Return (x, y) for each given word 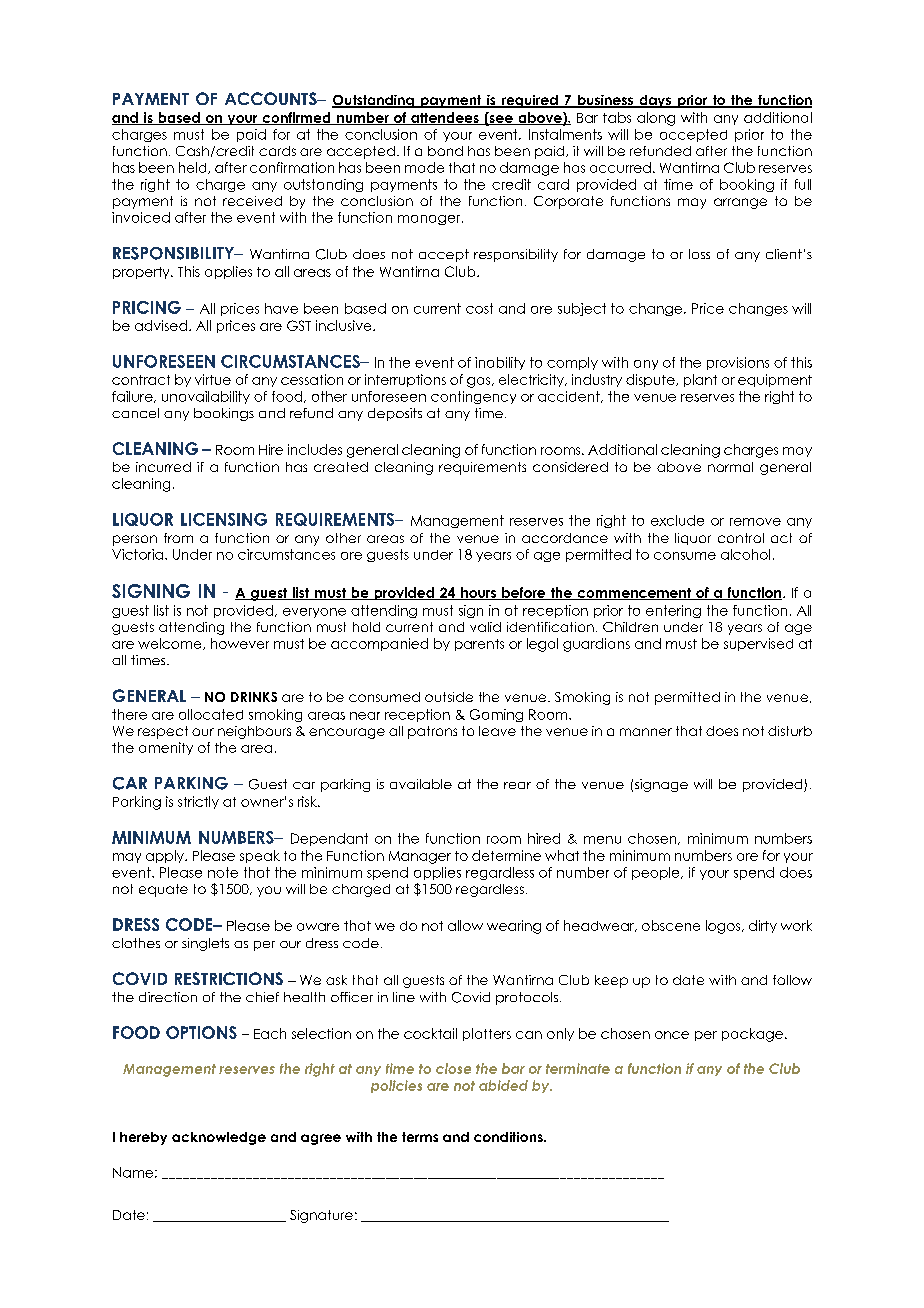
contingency (473, 397)
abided (503, 1085)
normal (730, 467)
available (421, 784)
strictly (198, 802)
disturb (790, 731)
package (752, 1035)
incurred (163, 467)
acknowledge (219, 1138)
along (656, 119)
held (194, 168)
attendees (445, 118)
